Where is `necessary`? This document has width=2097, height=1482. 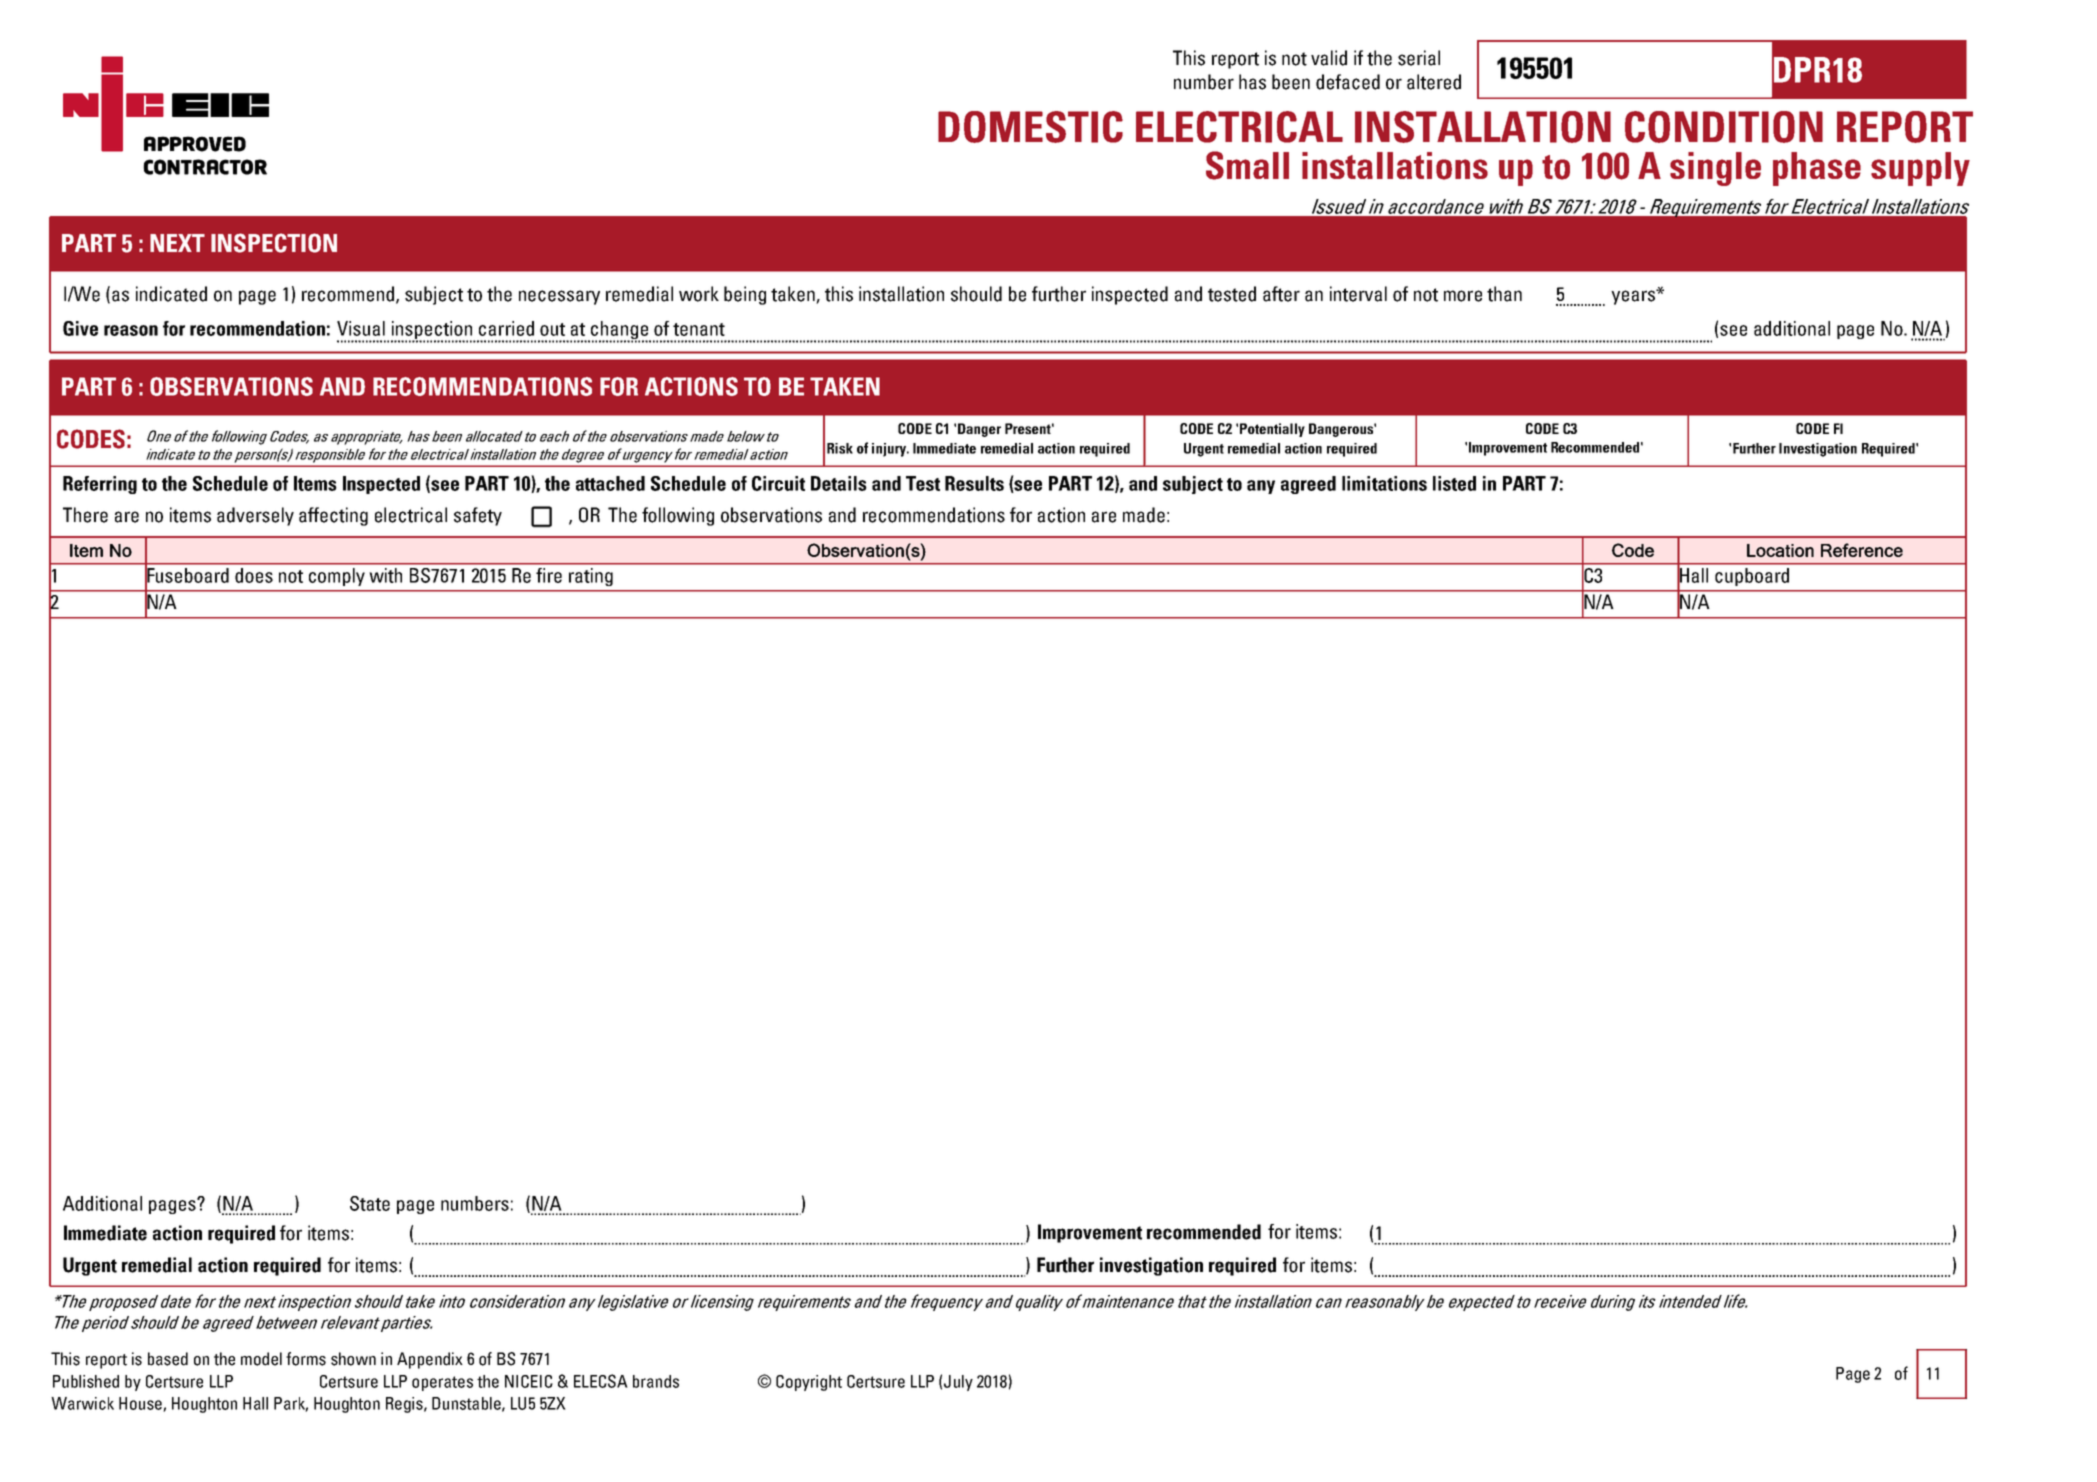 necessary is located at coordinates (559, 297).
